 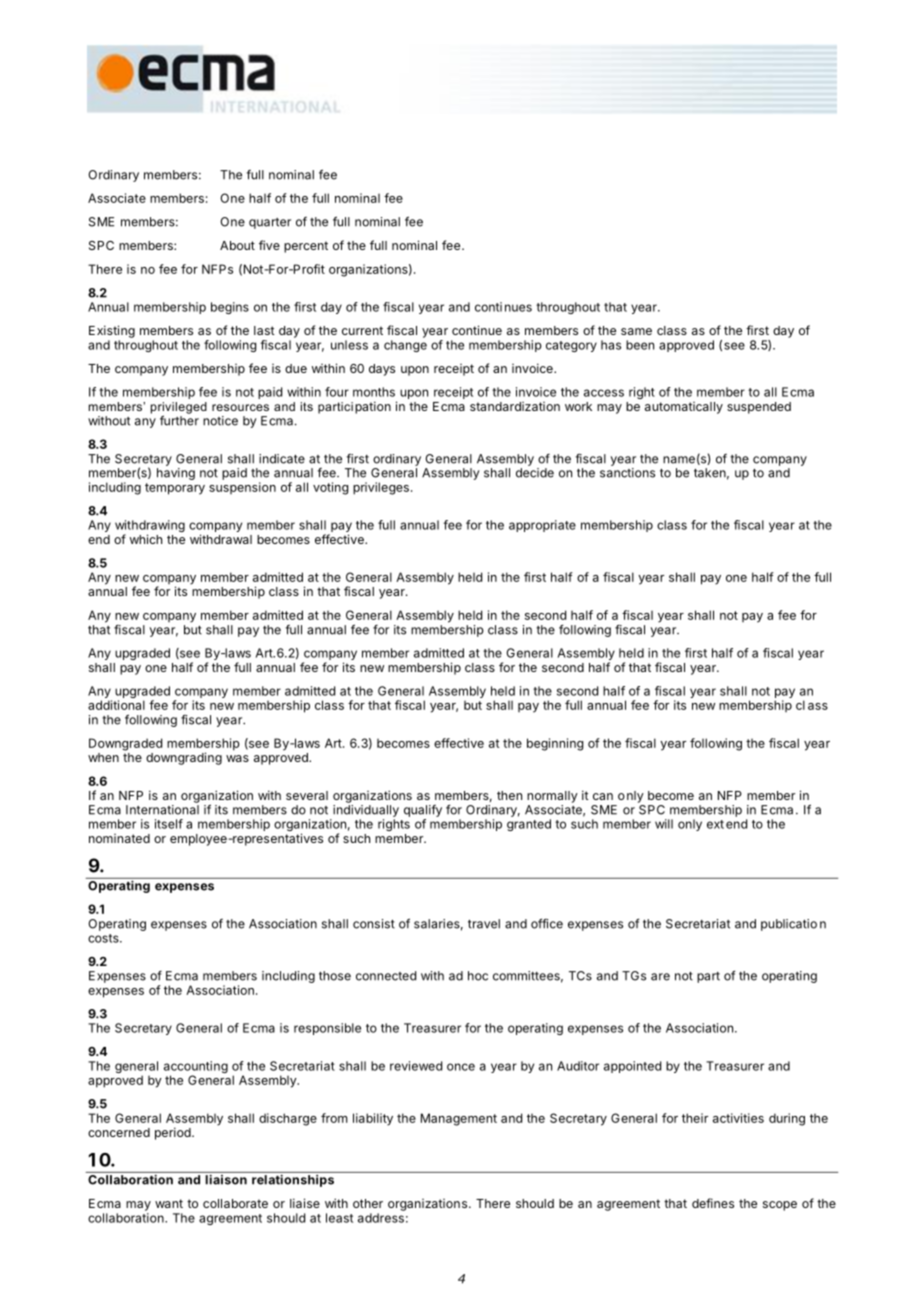 I want to click on hoc, so click(x=478, y=976).
